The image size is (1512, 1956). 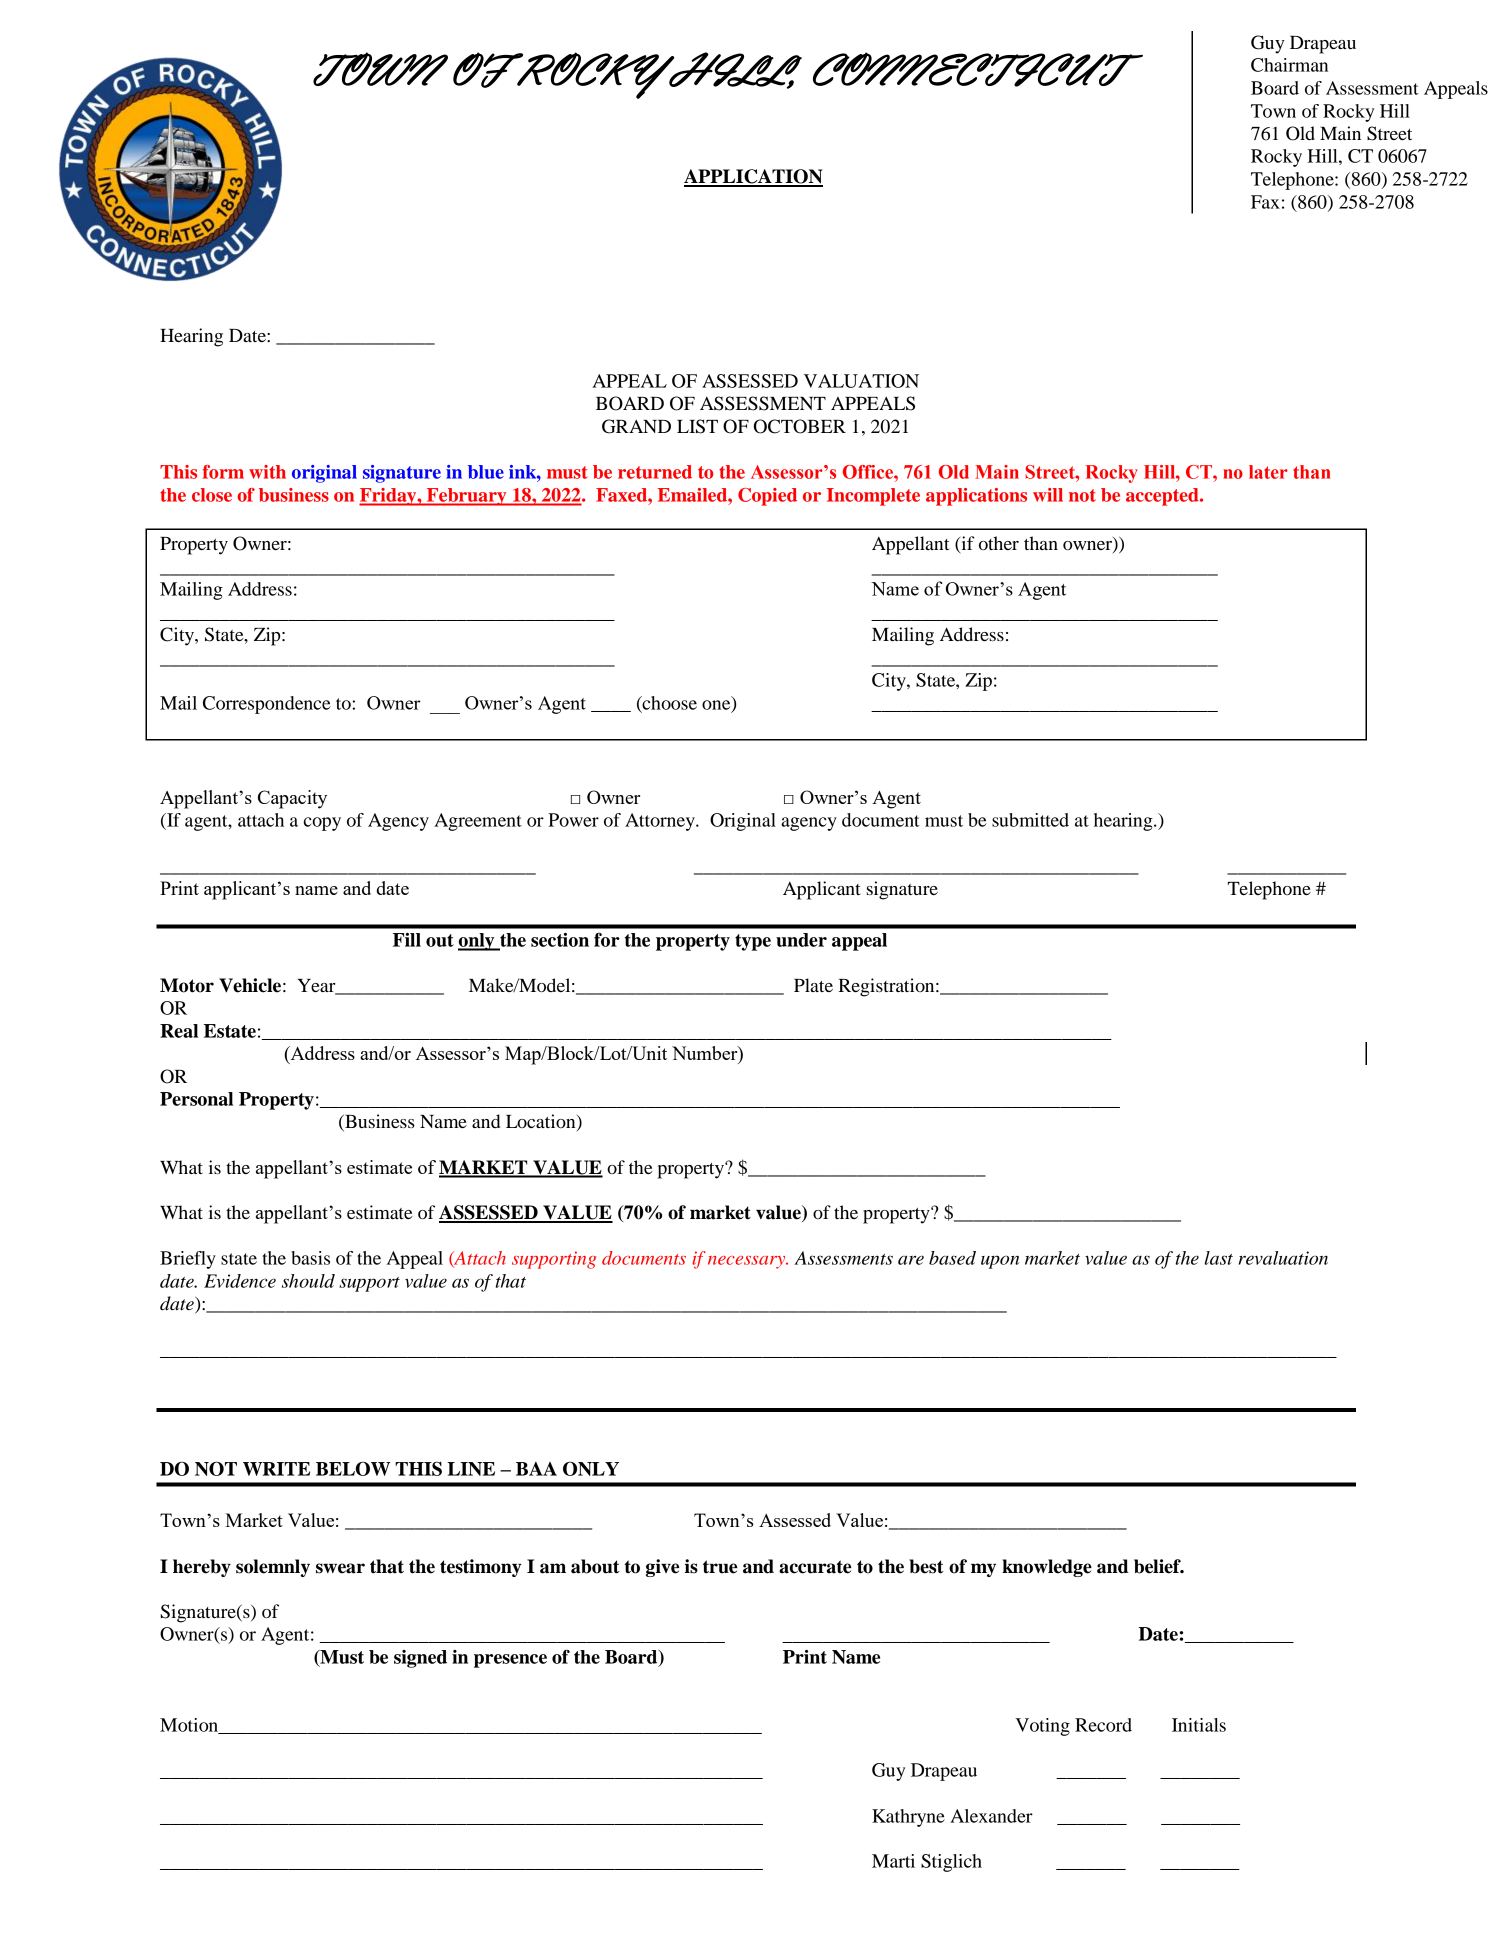 What do you see at coordinates (267, 472) in the page?
I see `with` at bounding box center [267, 472].
